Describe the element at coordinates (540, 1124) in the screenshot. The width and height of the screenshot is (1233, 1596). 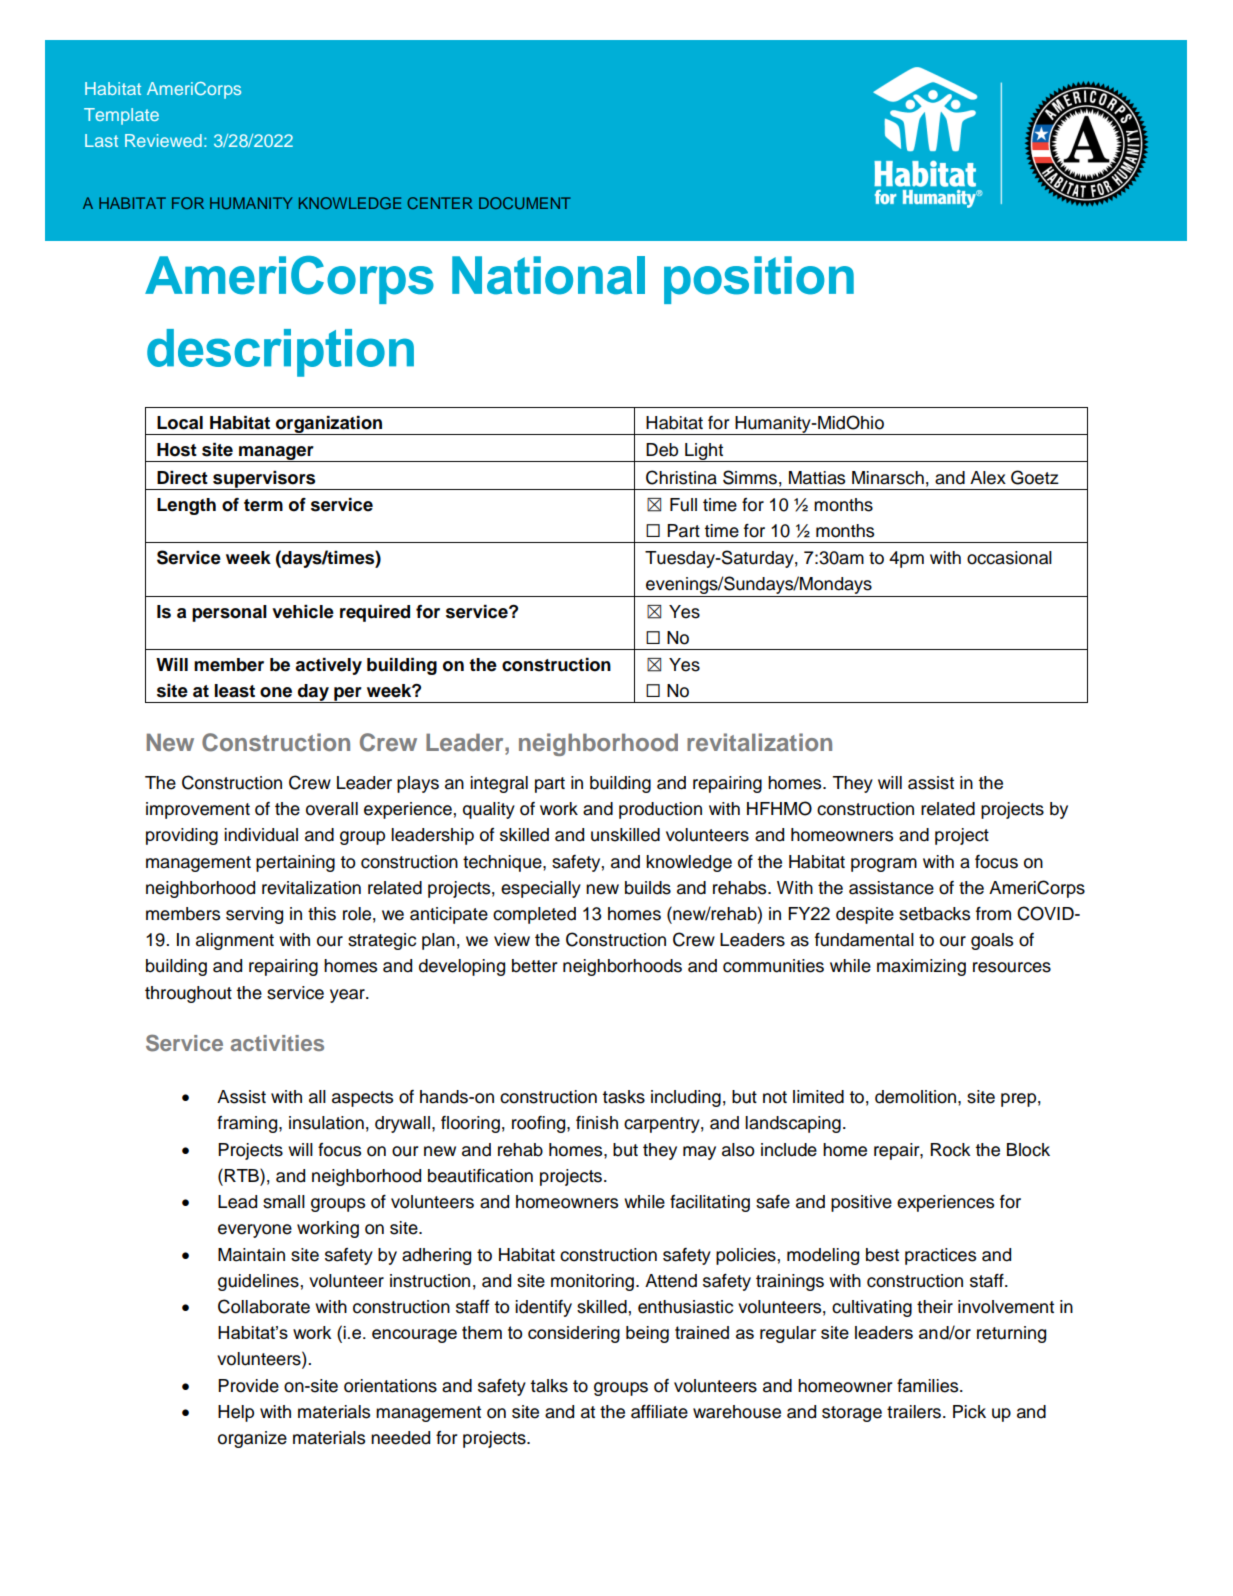
I see `roofing` at that location.
